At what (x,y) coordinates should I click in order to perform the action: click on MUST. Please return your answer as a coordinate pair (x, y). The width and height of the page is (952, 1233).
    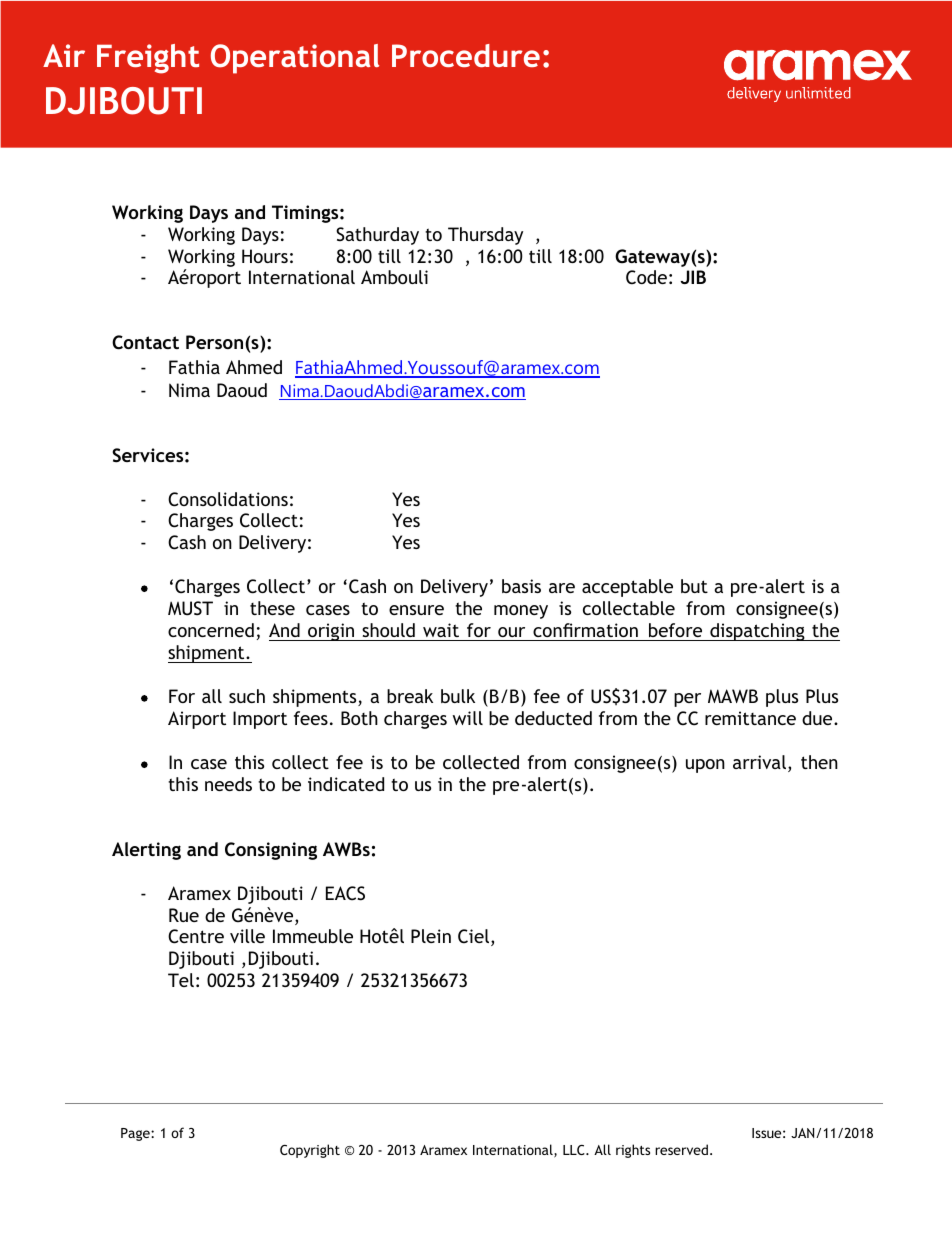
    Looking at the image, I should click on (190, 608).
